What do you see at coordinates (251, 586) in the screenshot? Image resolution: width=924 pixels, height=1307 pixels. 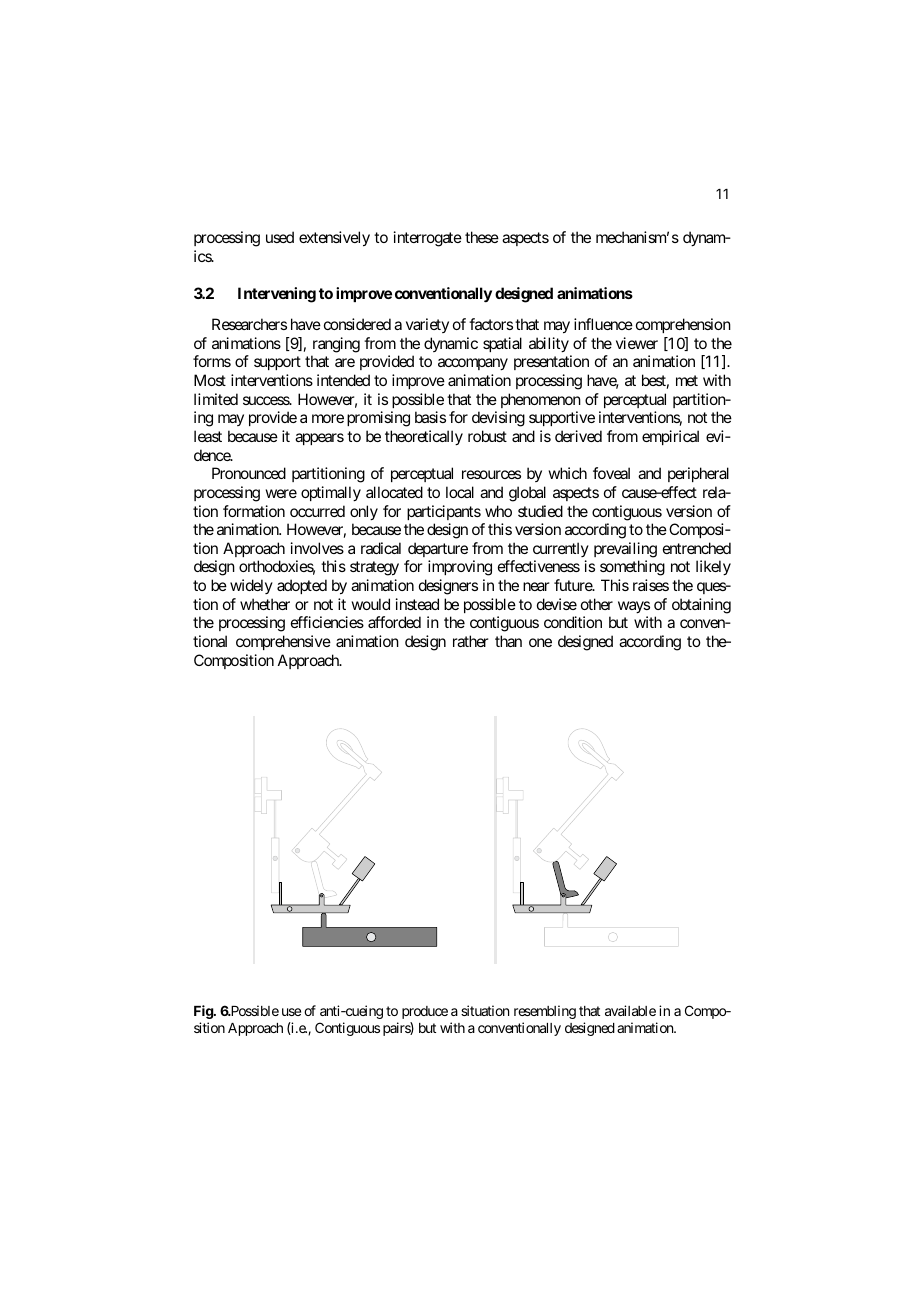 I see `widely` at bounding box center [251, 586].
